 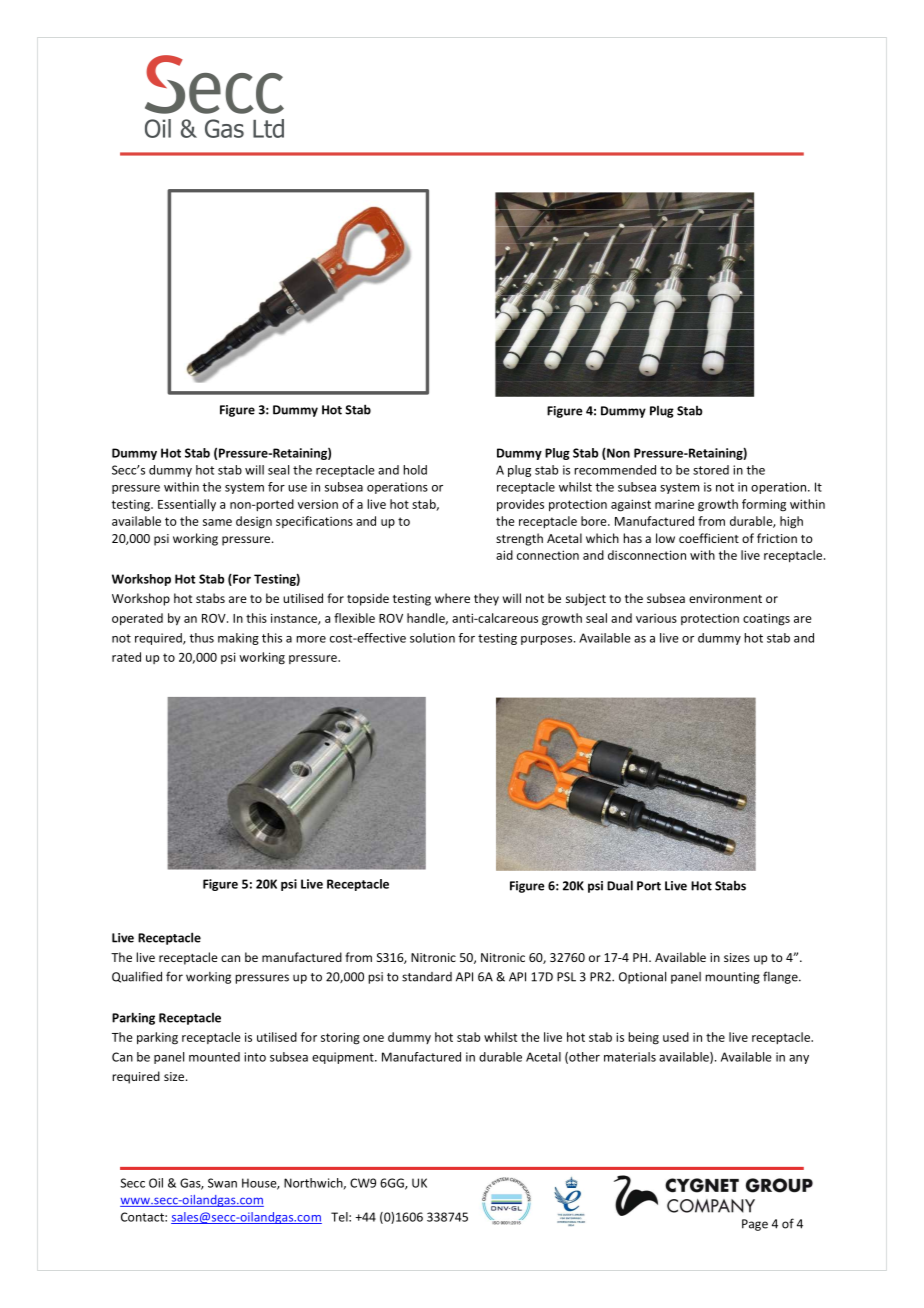 I want to click on Swan, so click(x=222, y=1183).
